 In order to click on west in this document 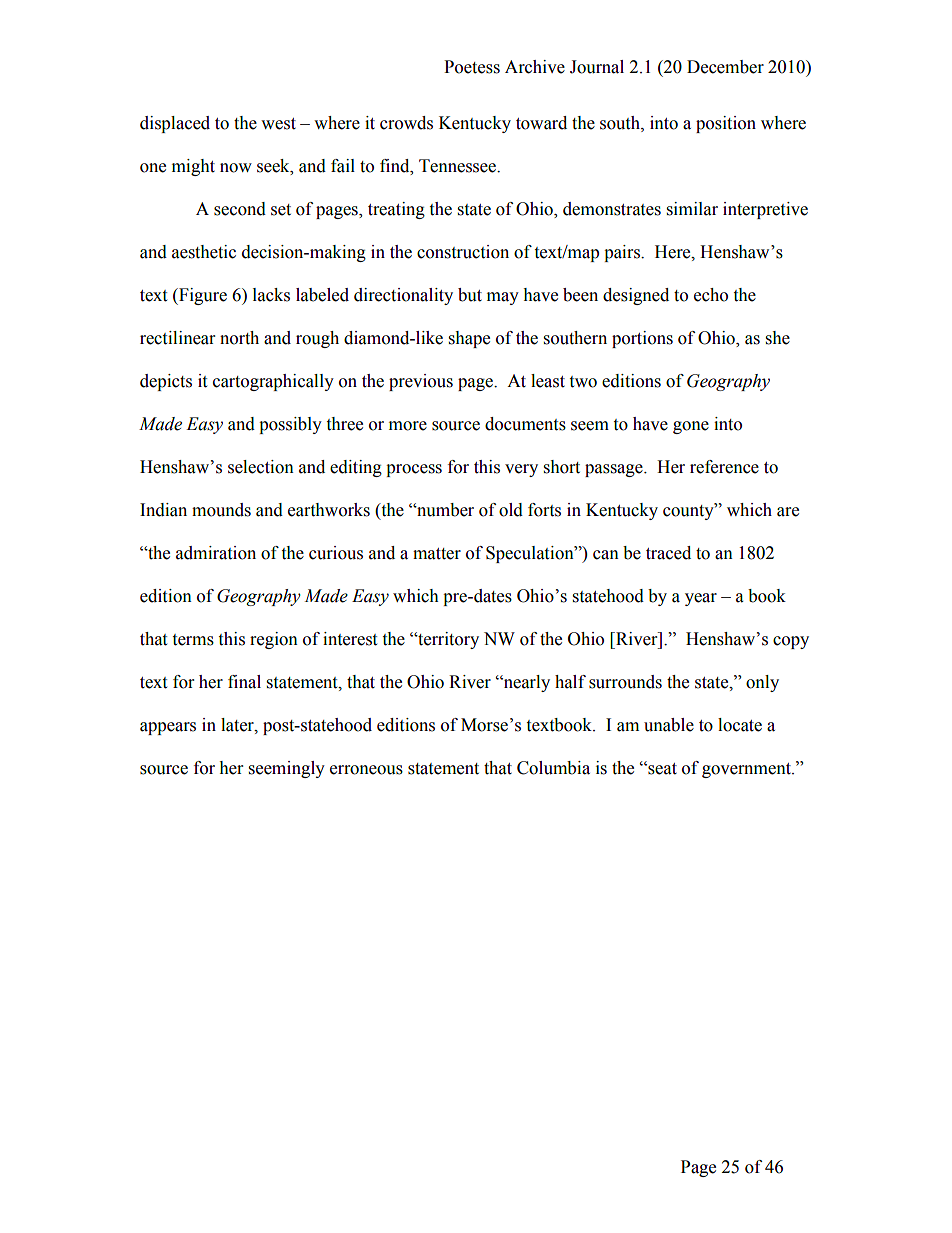, I will do `click(278, 124)`.
